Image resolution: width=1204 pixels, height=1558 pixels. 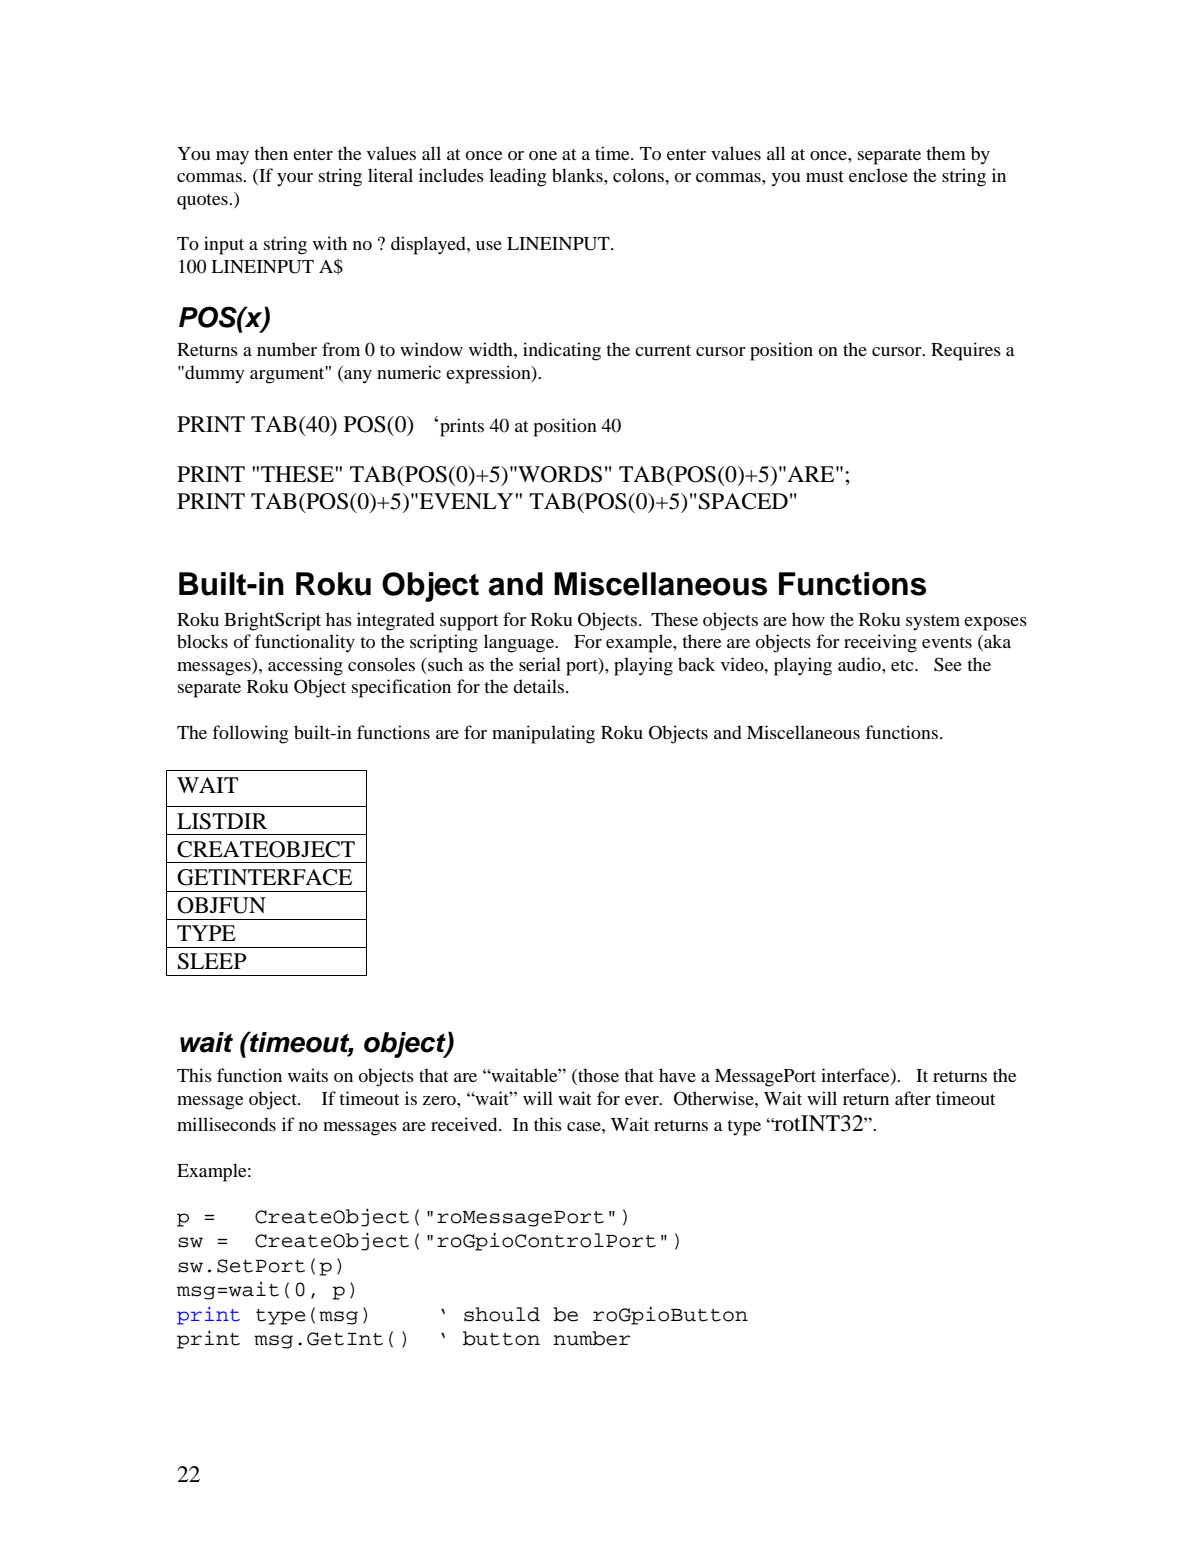 What do you see at coordinates (913, 1098) in the image?
I see `after` at bounding box center [913, 1098].
